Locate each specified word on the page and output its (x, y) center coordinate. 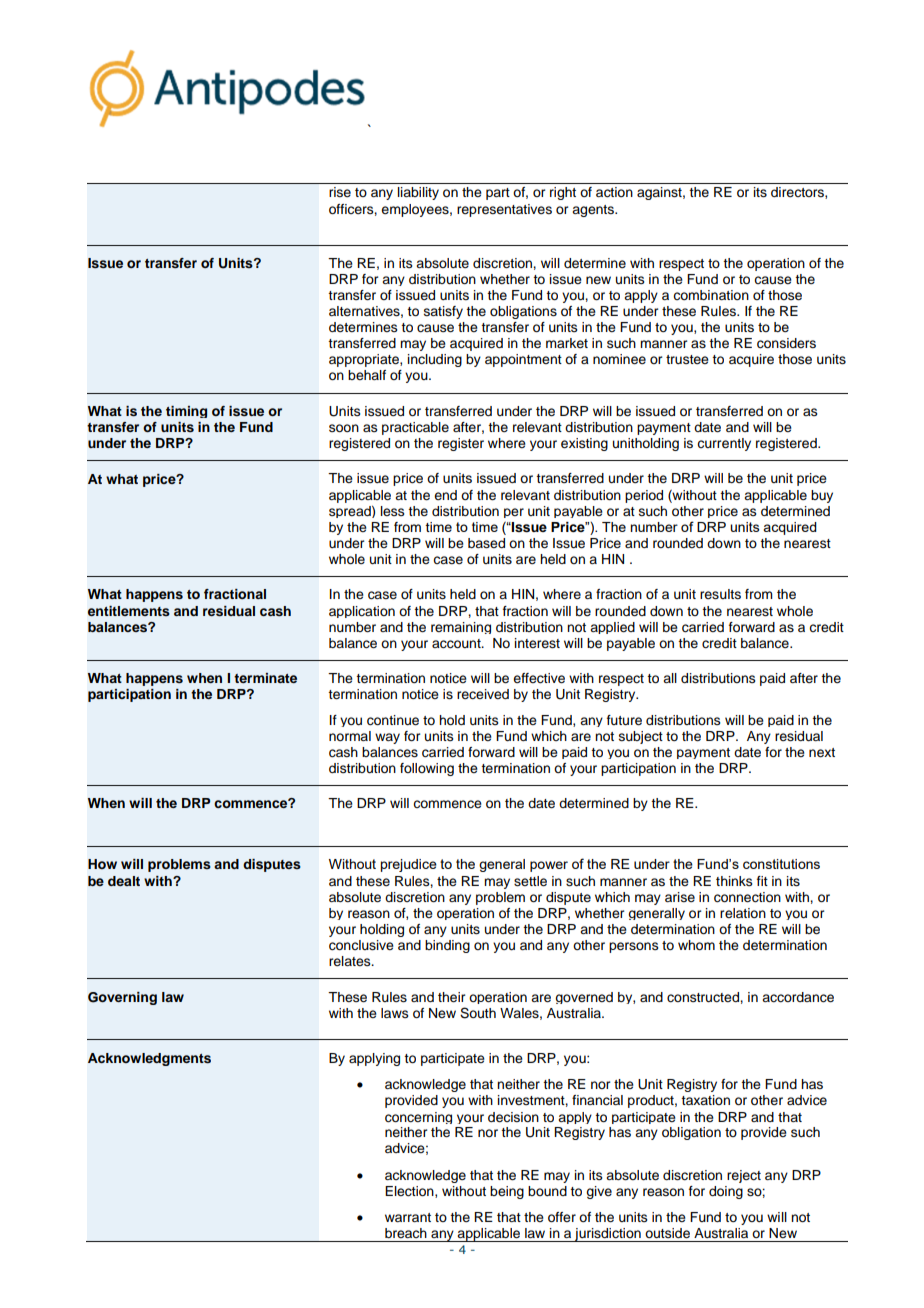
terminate (265, 678)
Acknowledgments (149, 1059)
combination (711, 295)
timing (186, 412)
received (483, 694)
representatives (504, 210)
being (507, 1192)
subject (641, 737)
